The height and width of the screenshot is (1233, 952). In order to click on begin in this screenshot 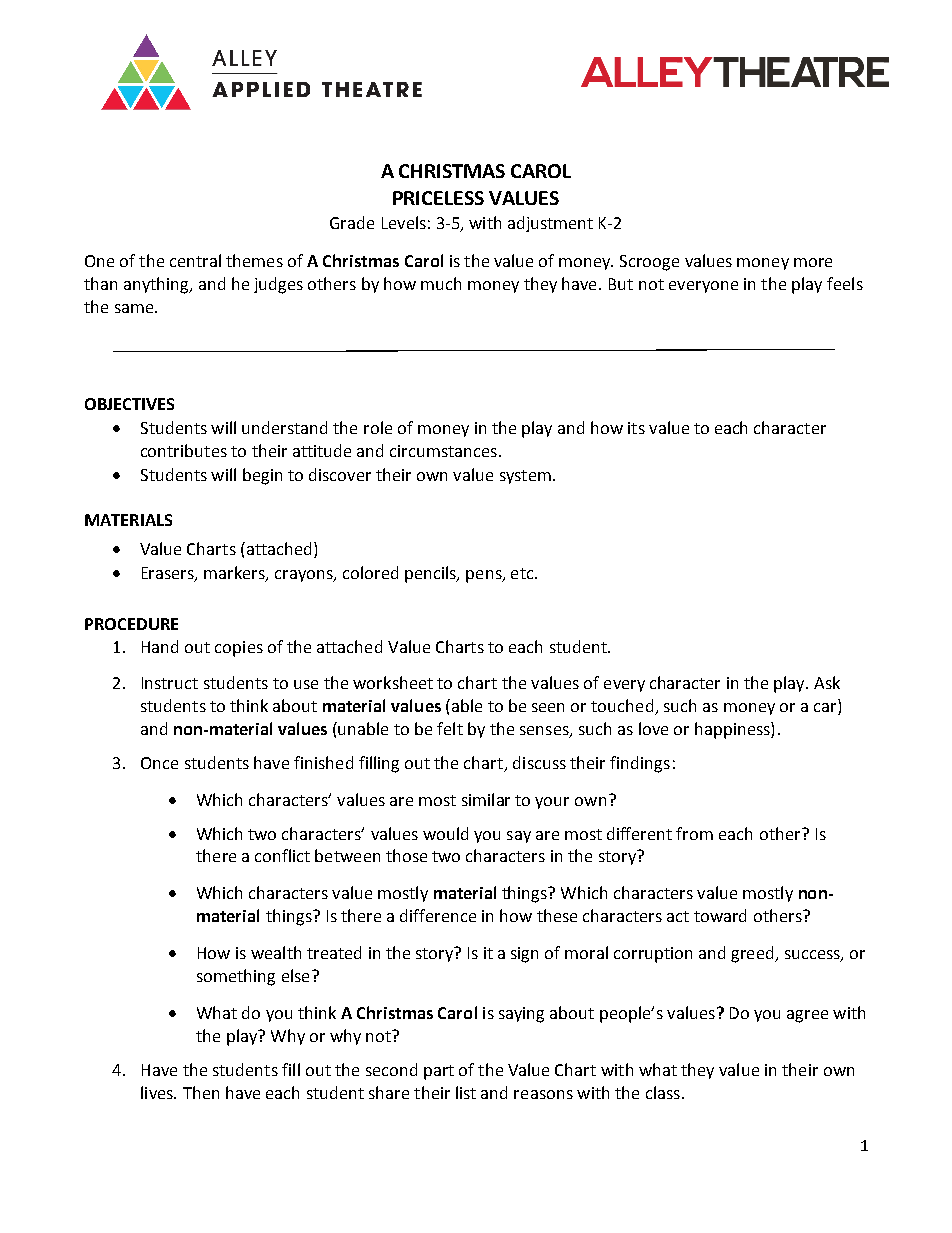, I will do `click(262, 476)`.
